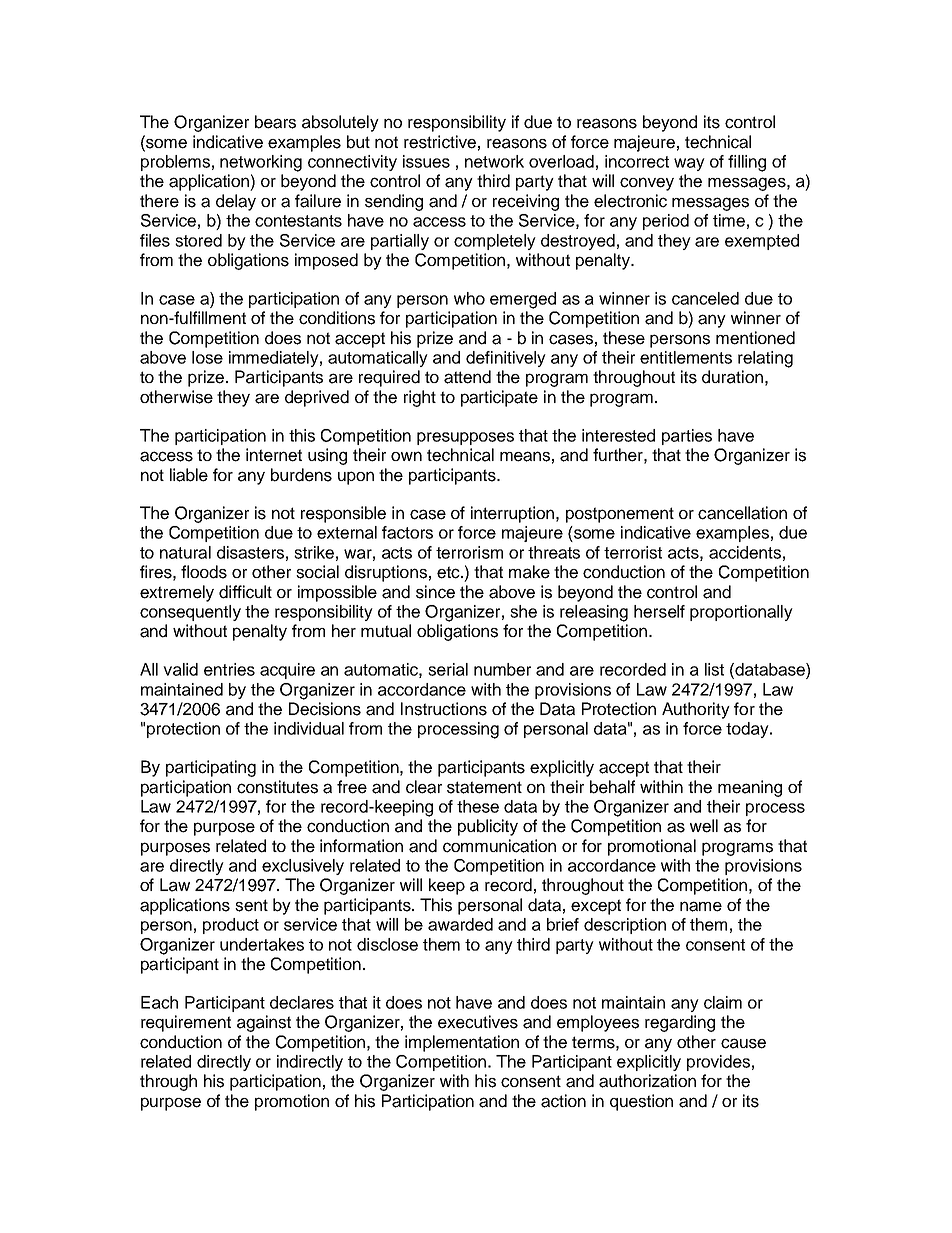 This screenshot has width=952, height=1233. I want to click on restrictive, so click(440, 142).
